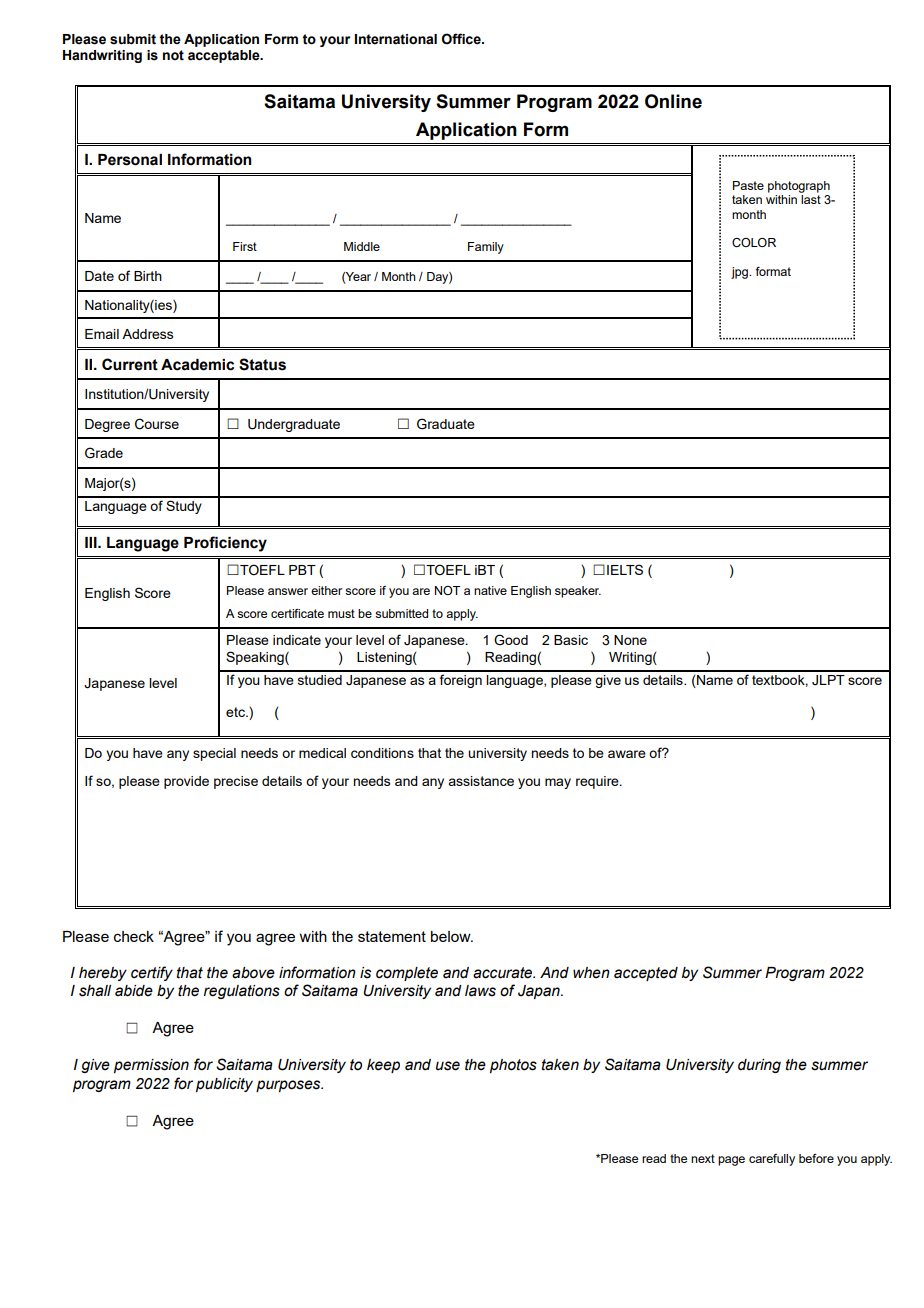 The image size is (924, 1308). Describe the element at coordinates (225, 56) in the document. I see `acceptable` at that location.
